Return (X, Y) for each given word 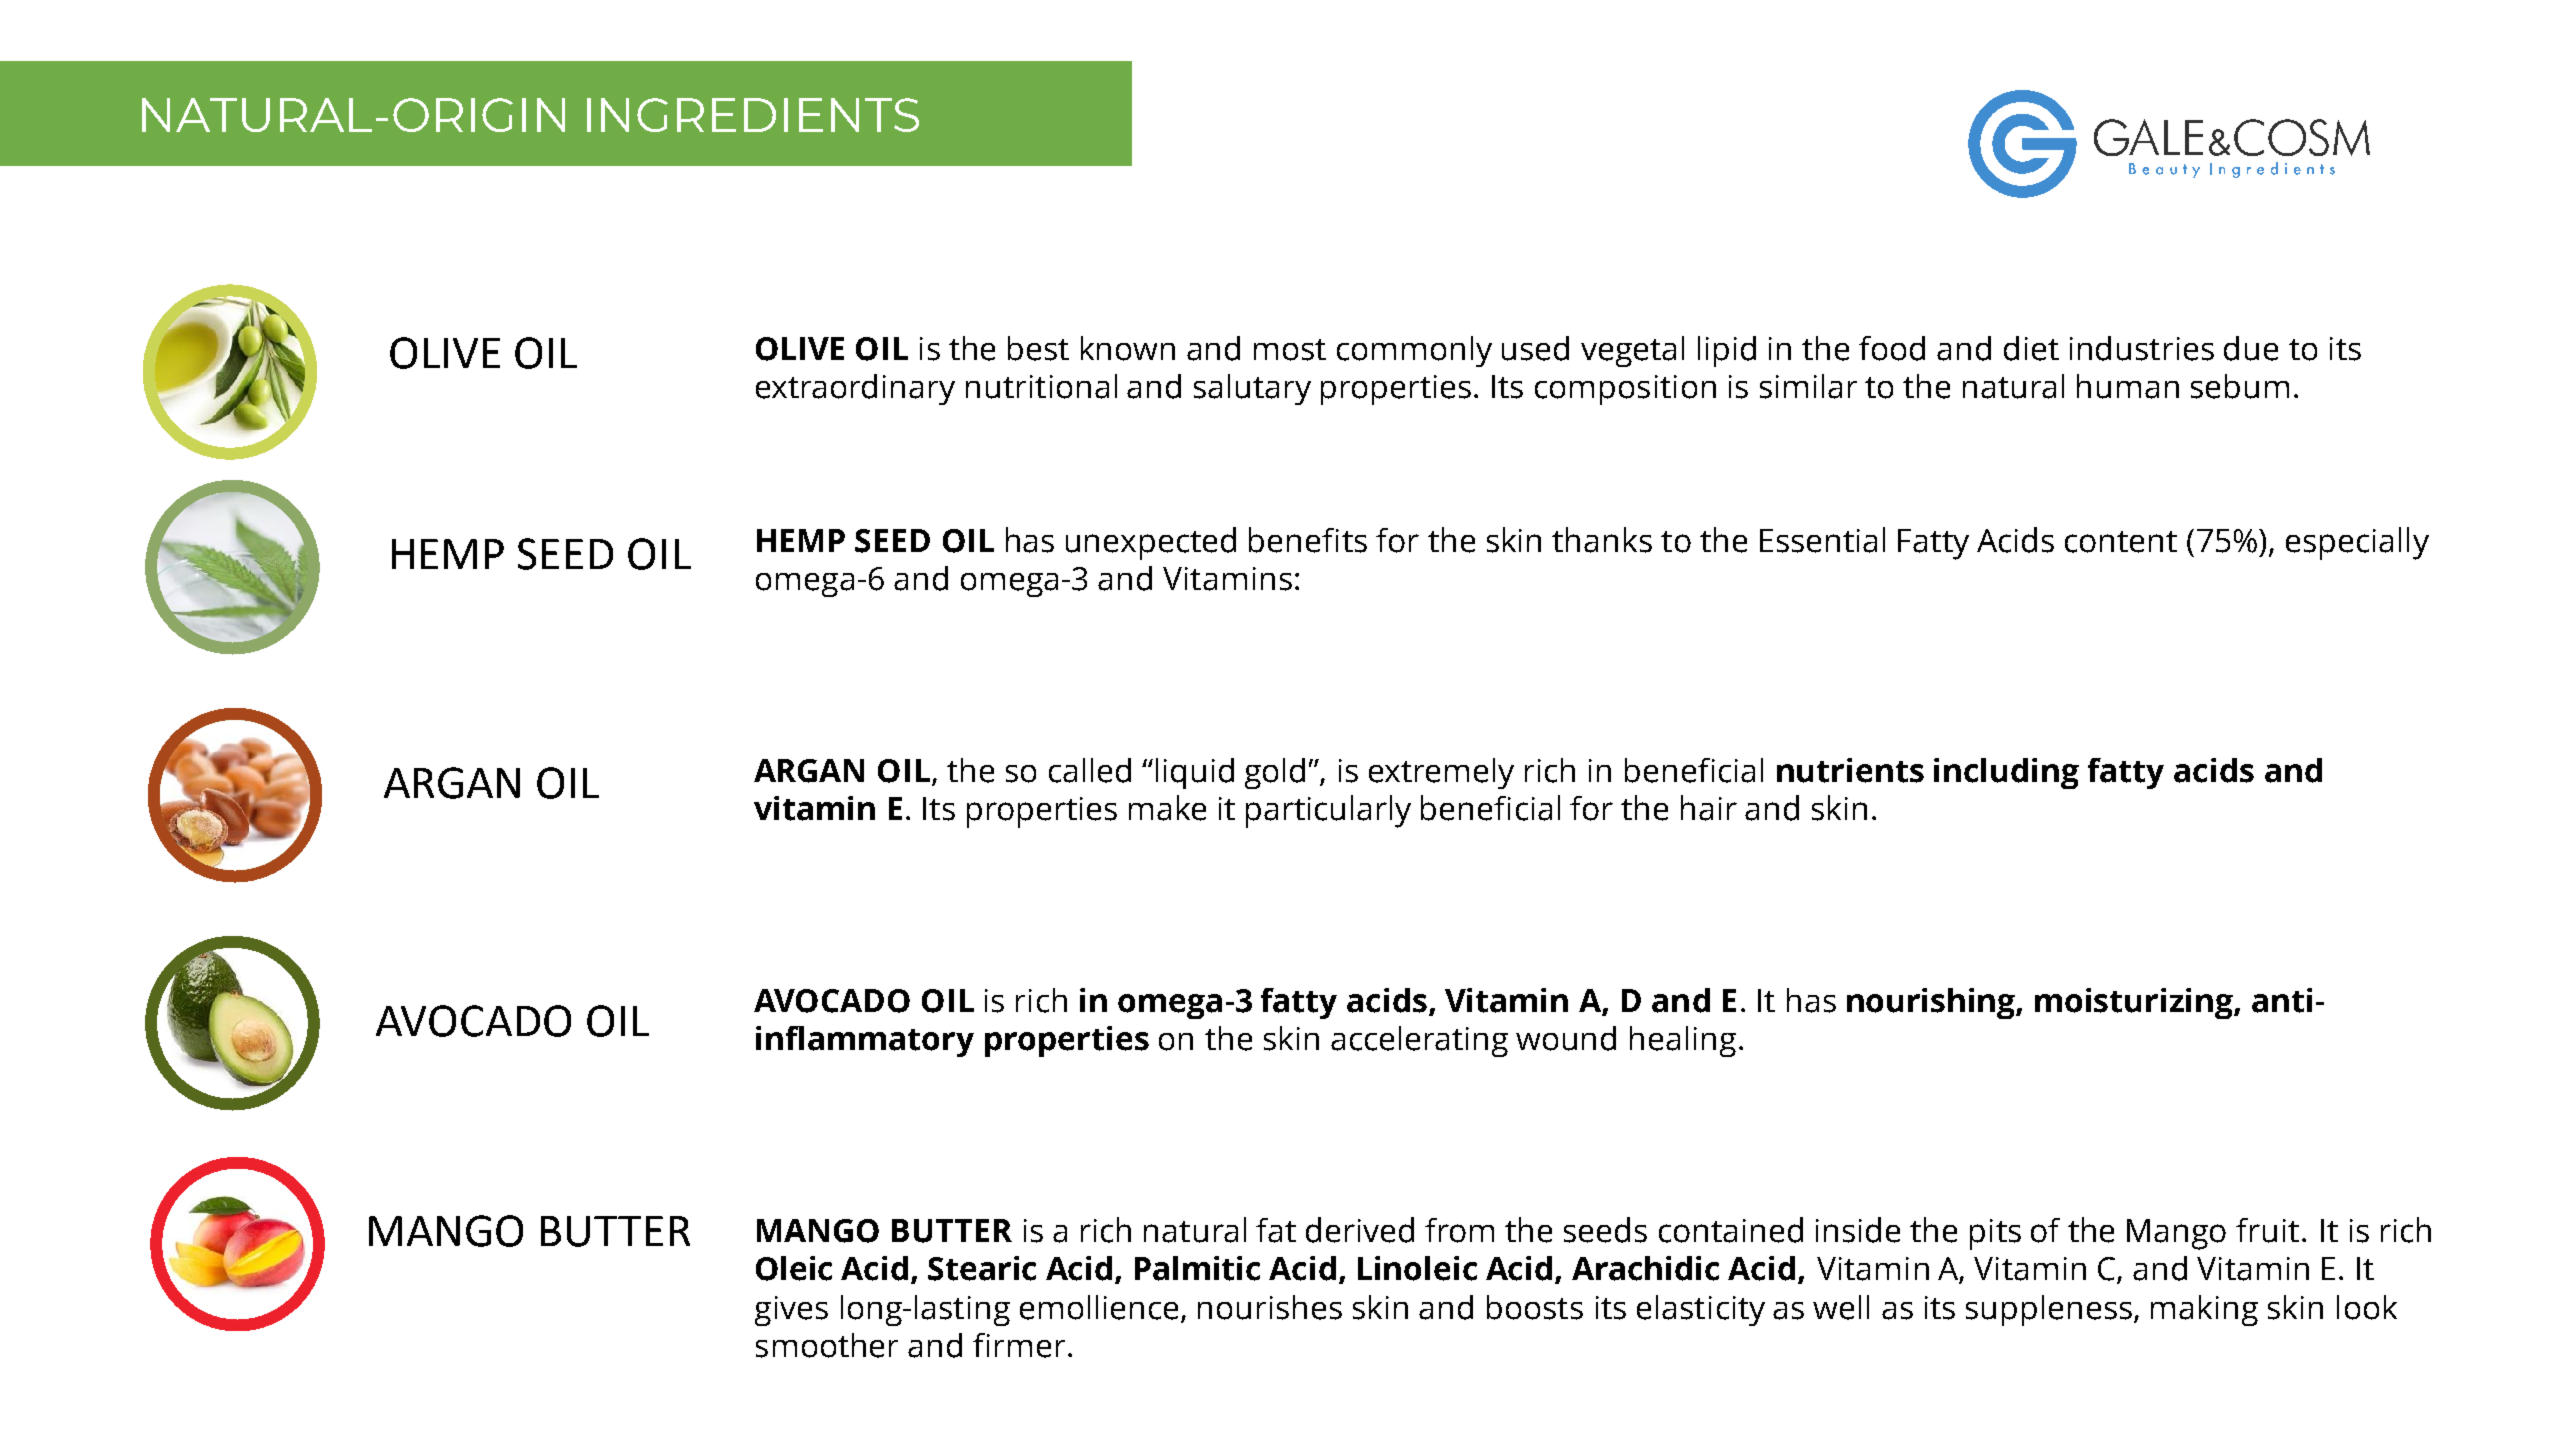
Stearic (982, 1268)
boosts (1535, 1307)
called (1090, 770)
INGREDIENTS (753, 115)
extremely (1441, 773)
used (1535, 348)
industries (2142, 348)
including (2006, 773)
